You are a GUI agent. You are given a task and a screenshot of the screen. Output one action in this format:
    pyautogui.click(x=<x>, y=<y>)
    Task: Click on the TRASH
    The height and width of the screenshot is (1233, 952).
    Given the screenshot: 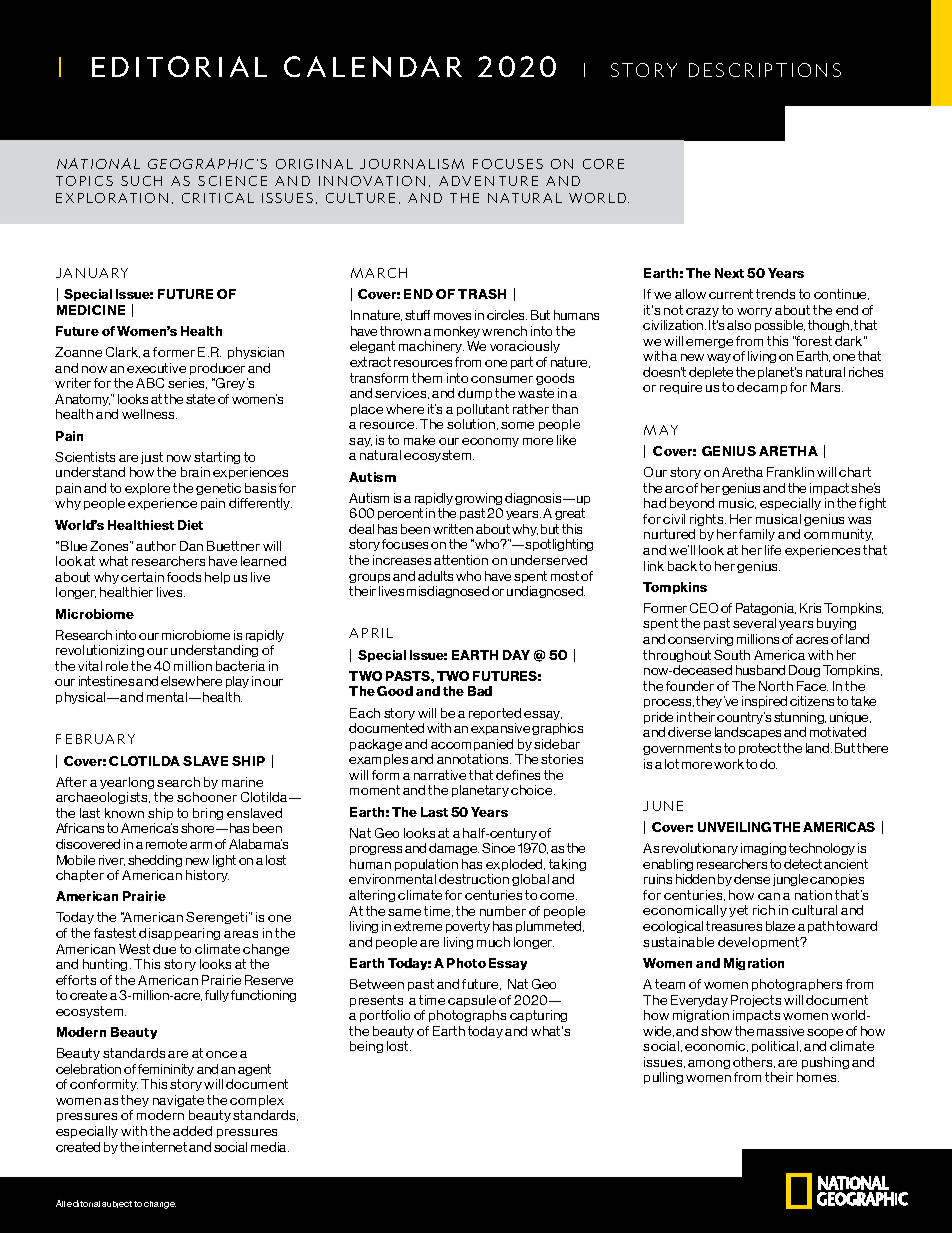 What is the action you would take?
    pyautogui.click(x=482, y=294)
